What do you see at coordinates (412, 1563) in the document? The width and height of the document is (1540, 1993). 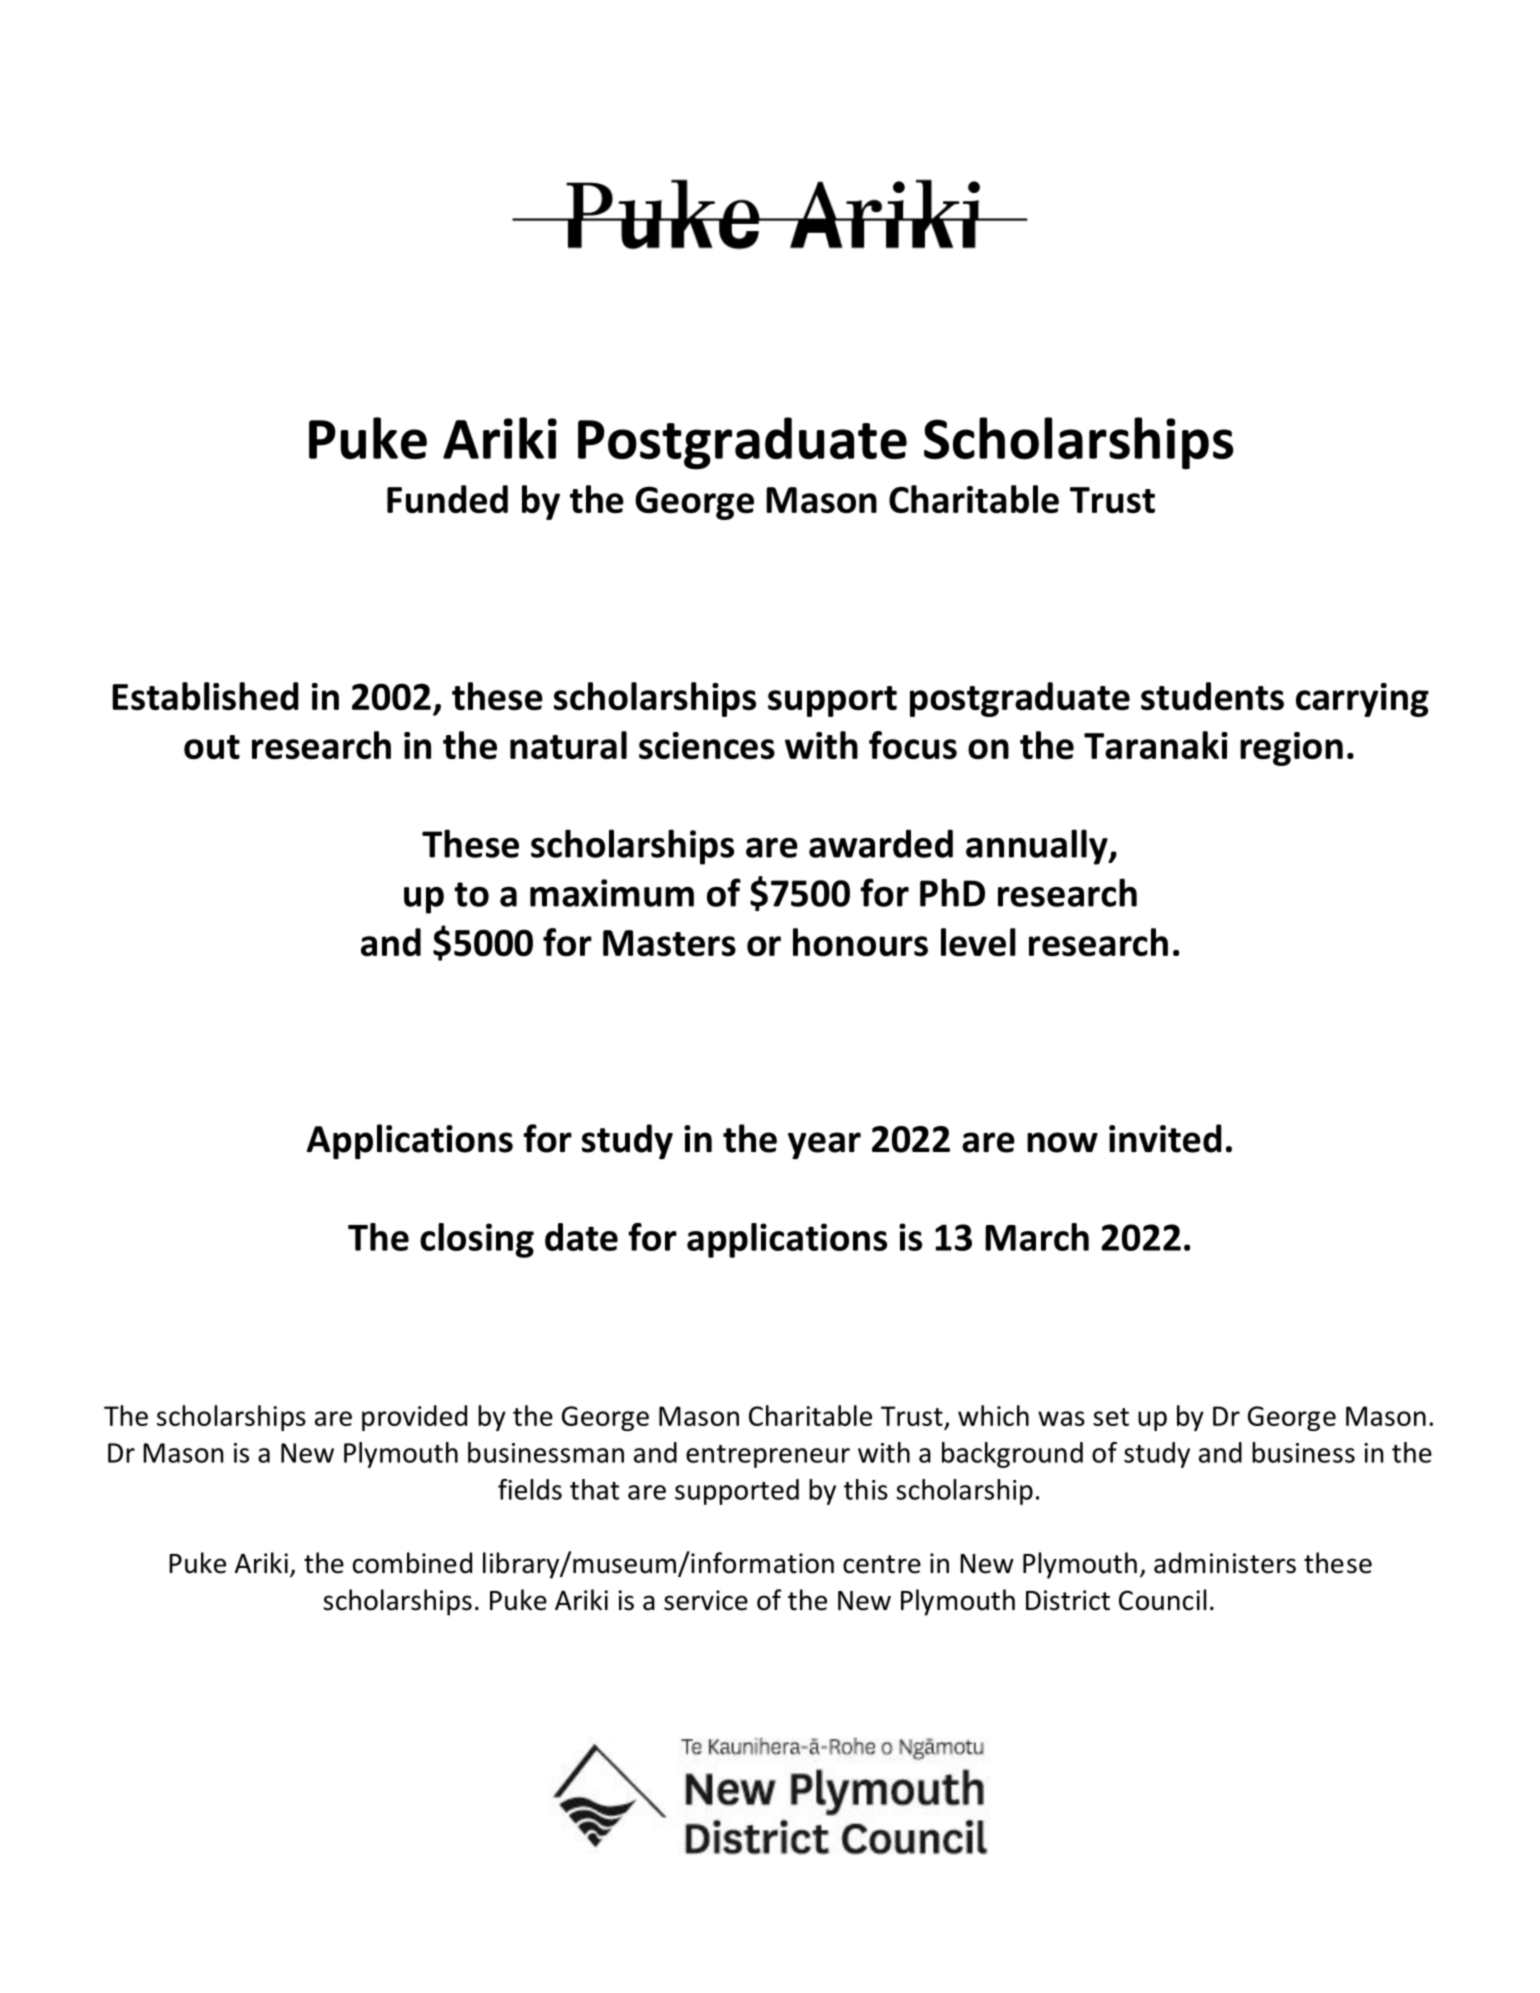 I see `combined` at bounding box center [412, 1563].
